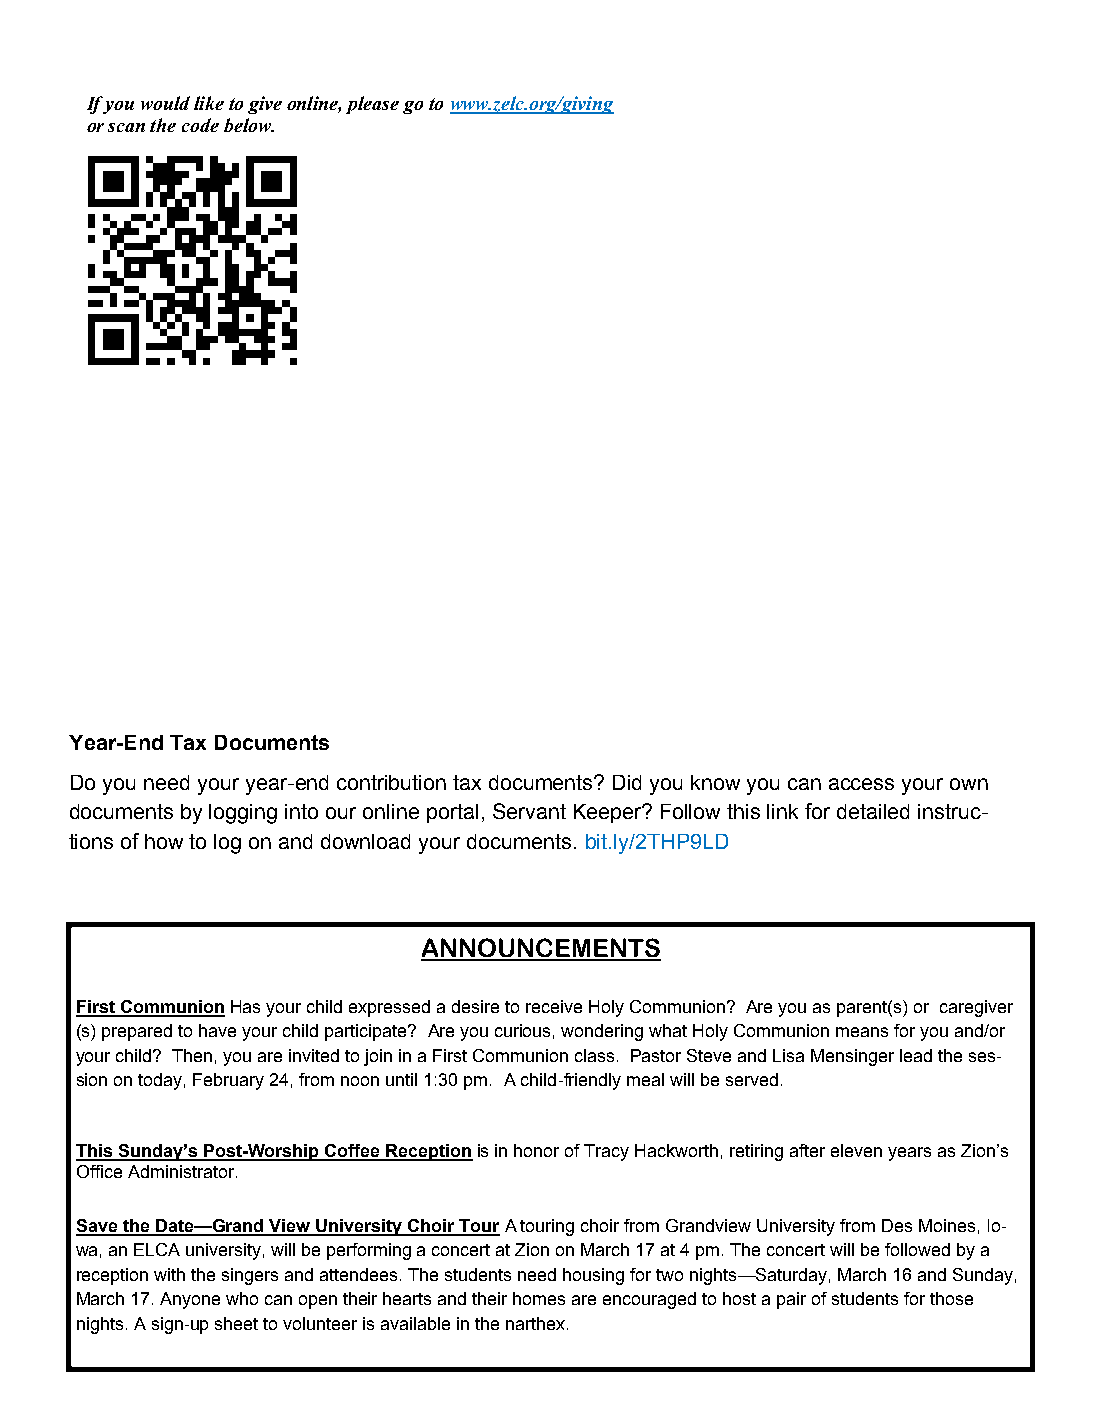 The height and width of the image is (1422, 1099). What do you see at coordinates (372, 105) in the image?
I see `please` at bounding box center [372, 105].
